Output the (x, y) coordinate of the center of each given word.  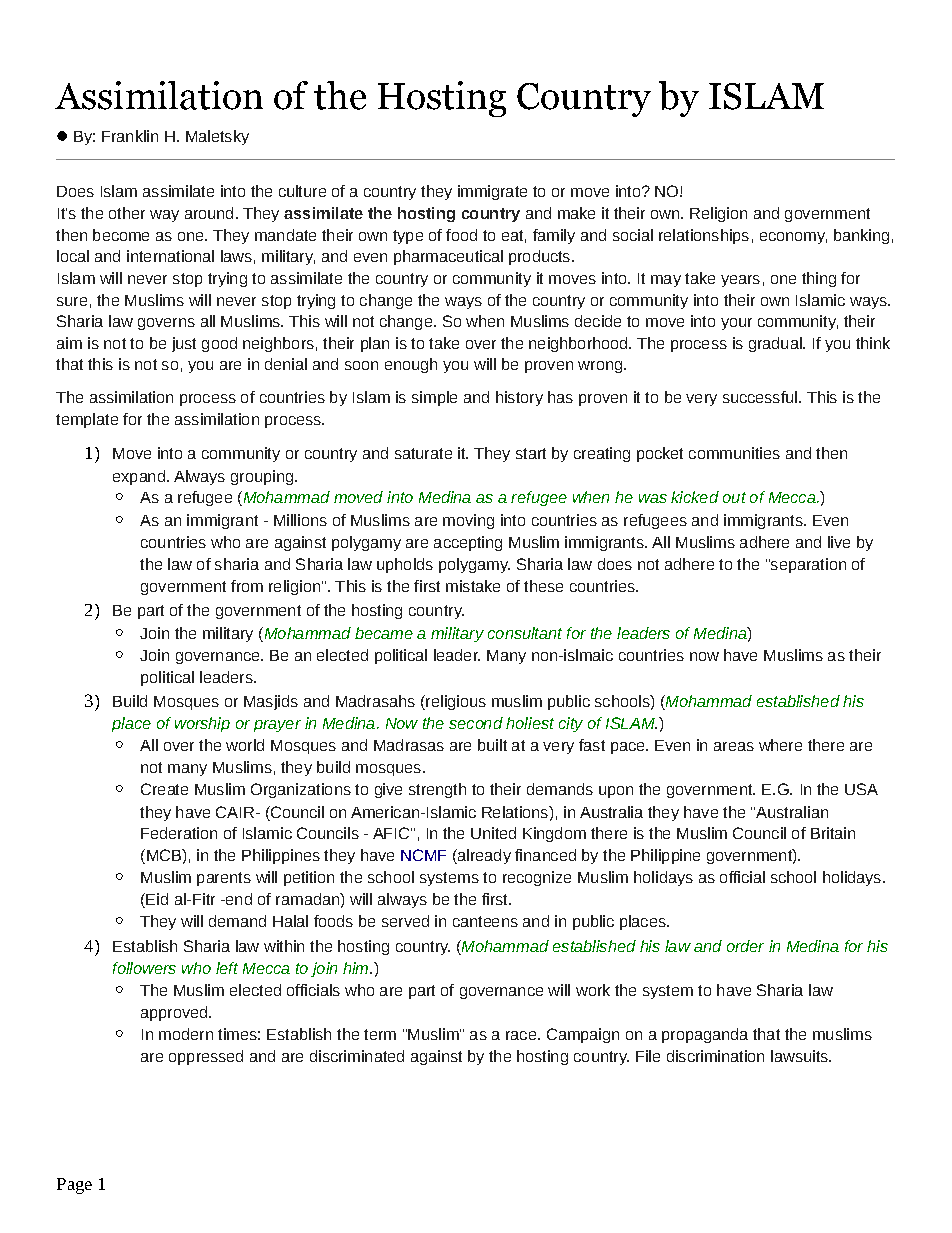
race (521, 1035)
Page (74, 1186)
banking (861, 236)
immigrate (492, 192)
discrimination (715, 1056)
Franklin (130, 136)
